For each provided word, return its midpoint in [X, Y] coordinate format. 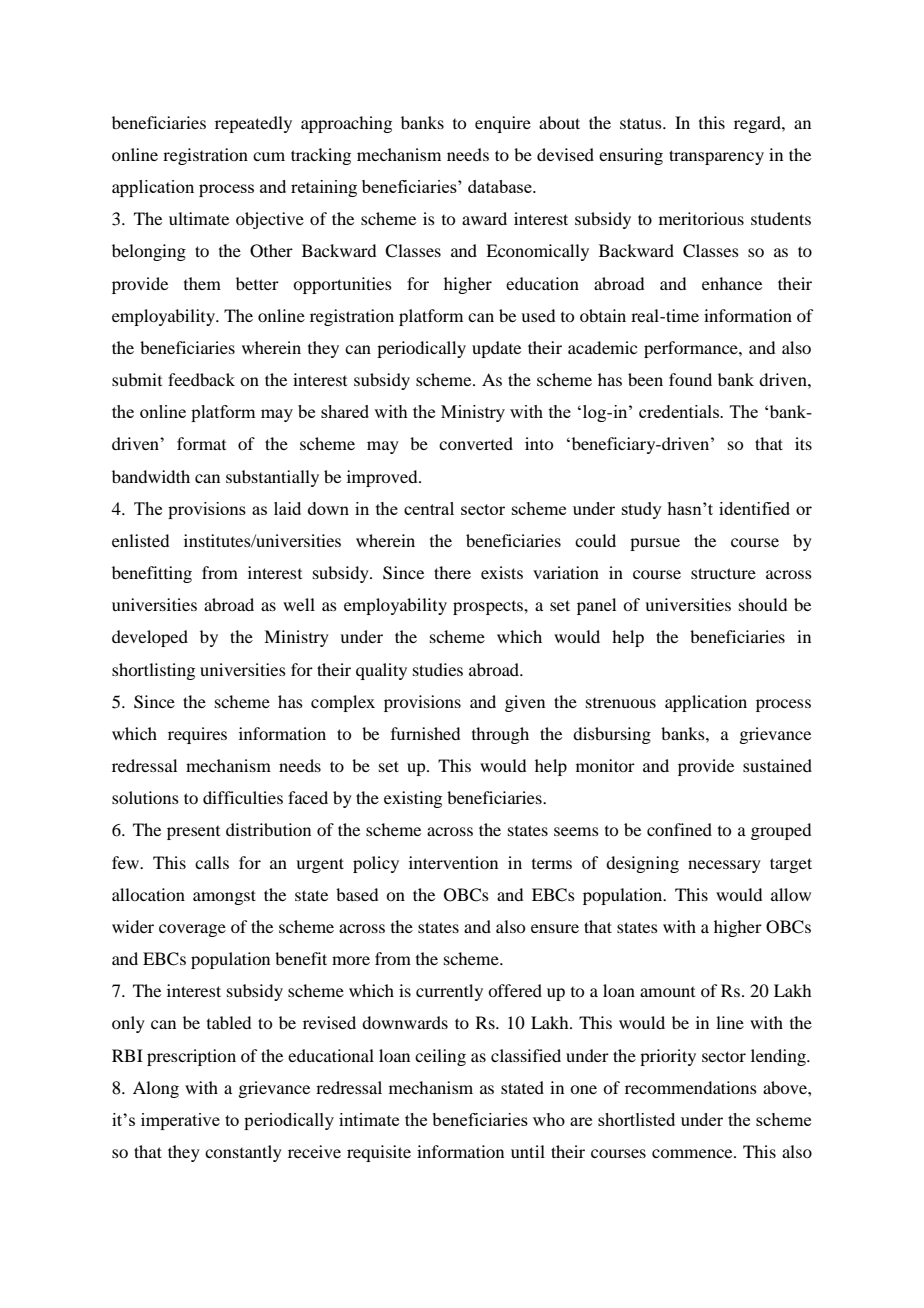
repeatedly [253, 124]
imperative [180, 1121]
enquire [503, 124]
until [528, 1151]
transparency [716, 157]
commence [693, 1153]
